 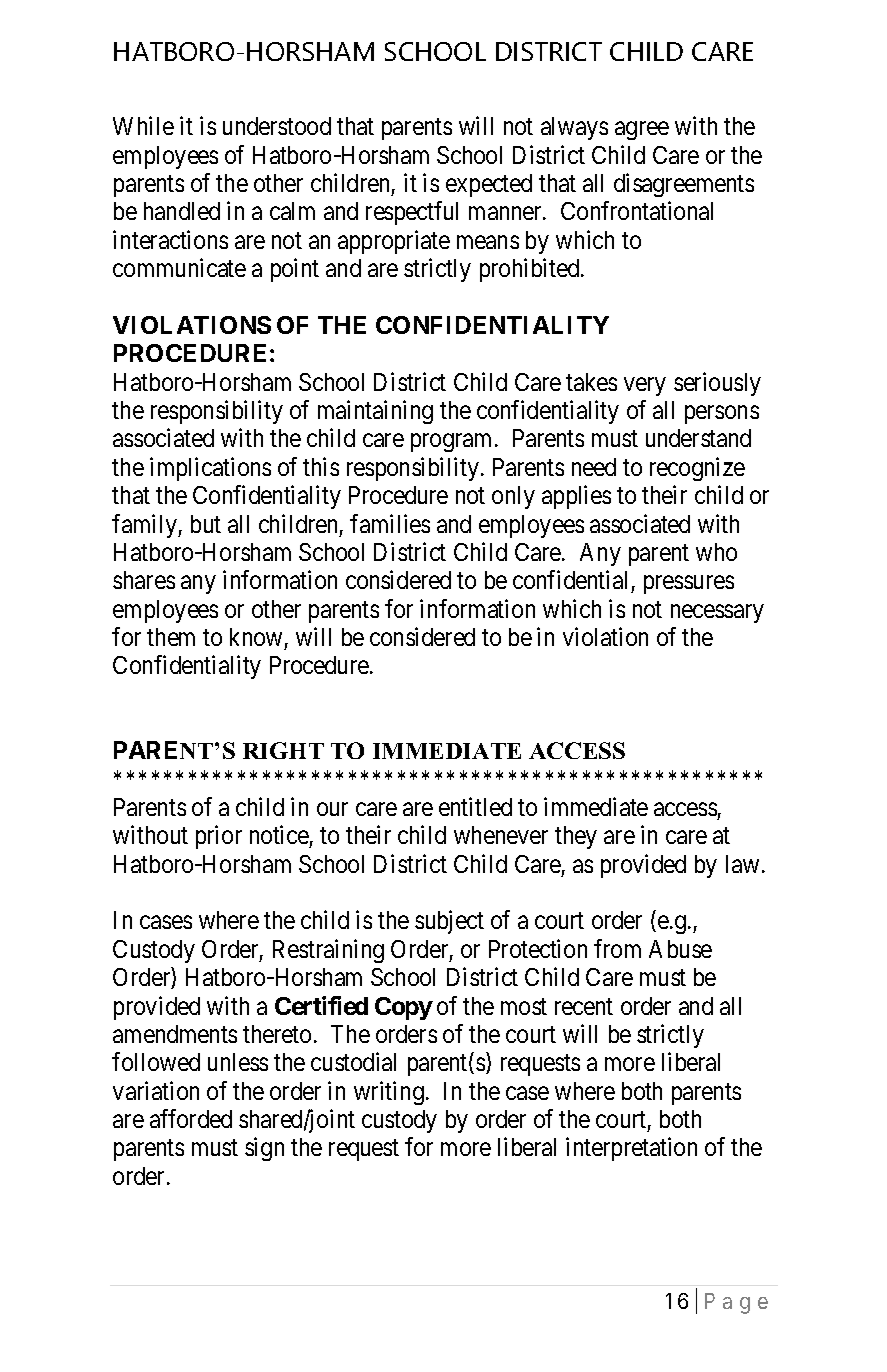 What do you see at coordinates (489, 185) in the image?
I see `expected` at bounding box center [489, 185].
